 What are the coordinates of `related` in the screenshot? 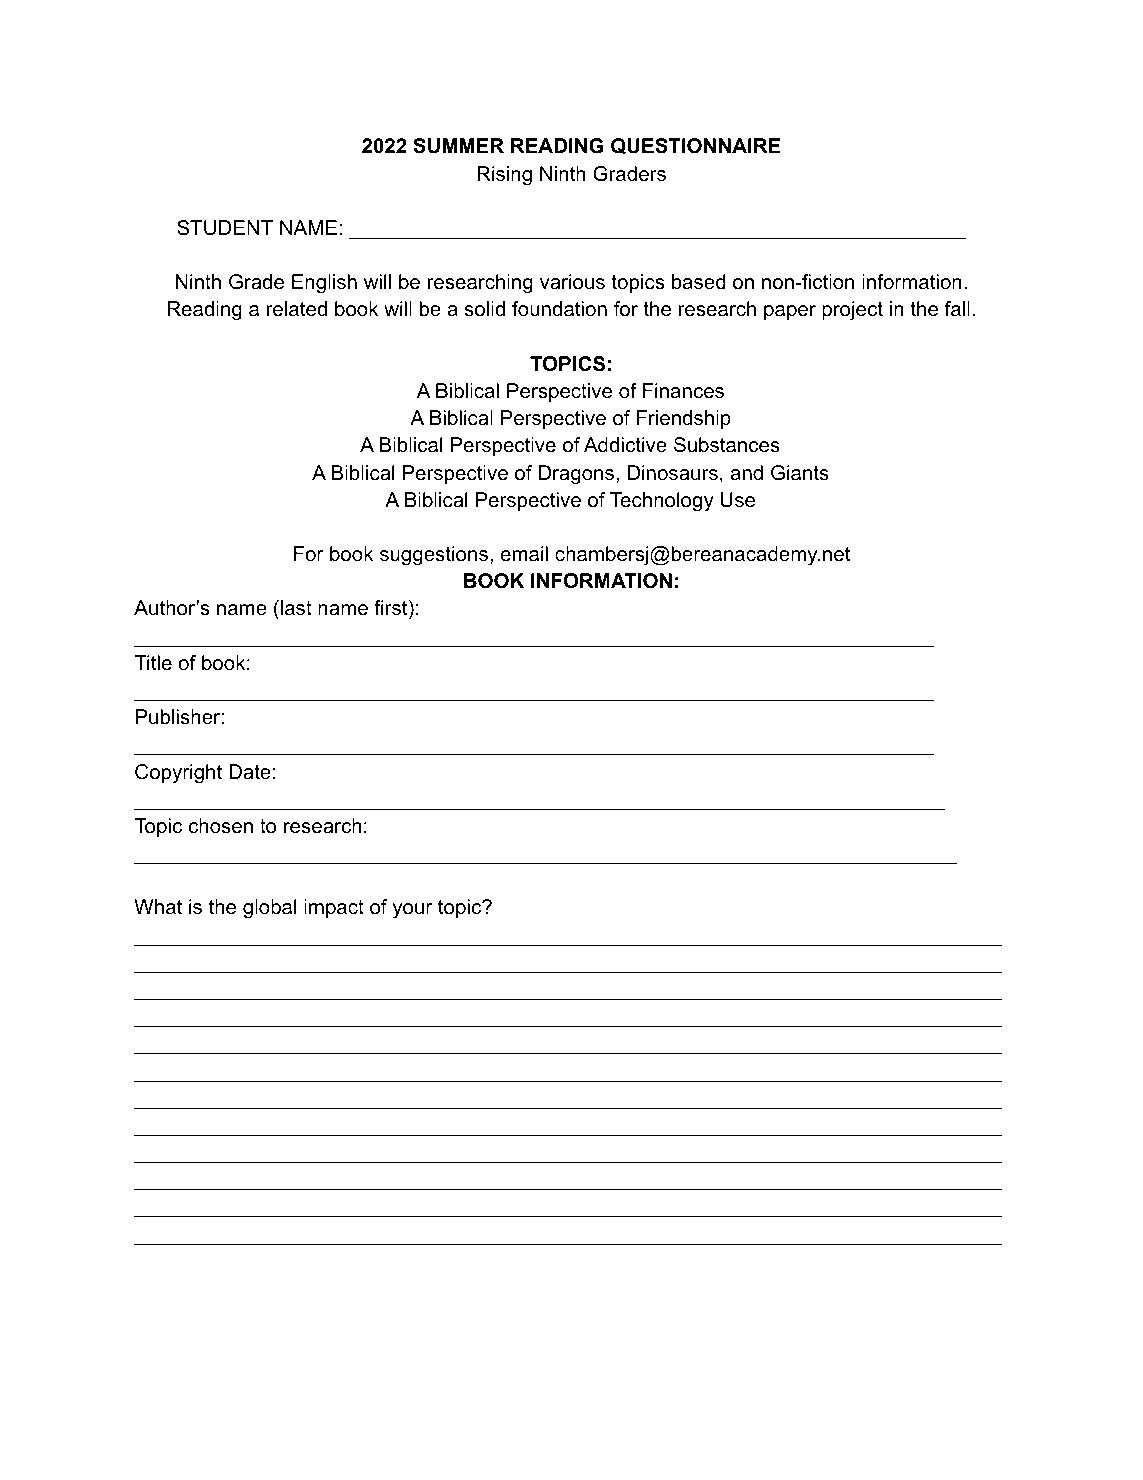 It's located at (297, 309).
